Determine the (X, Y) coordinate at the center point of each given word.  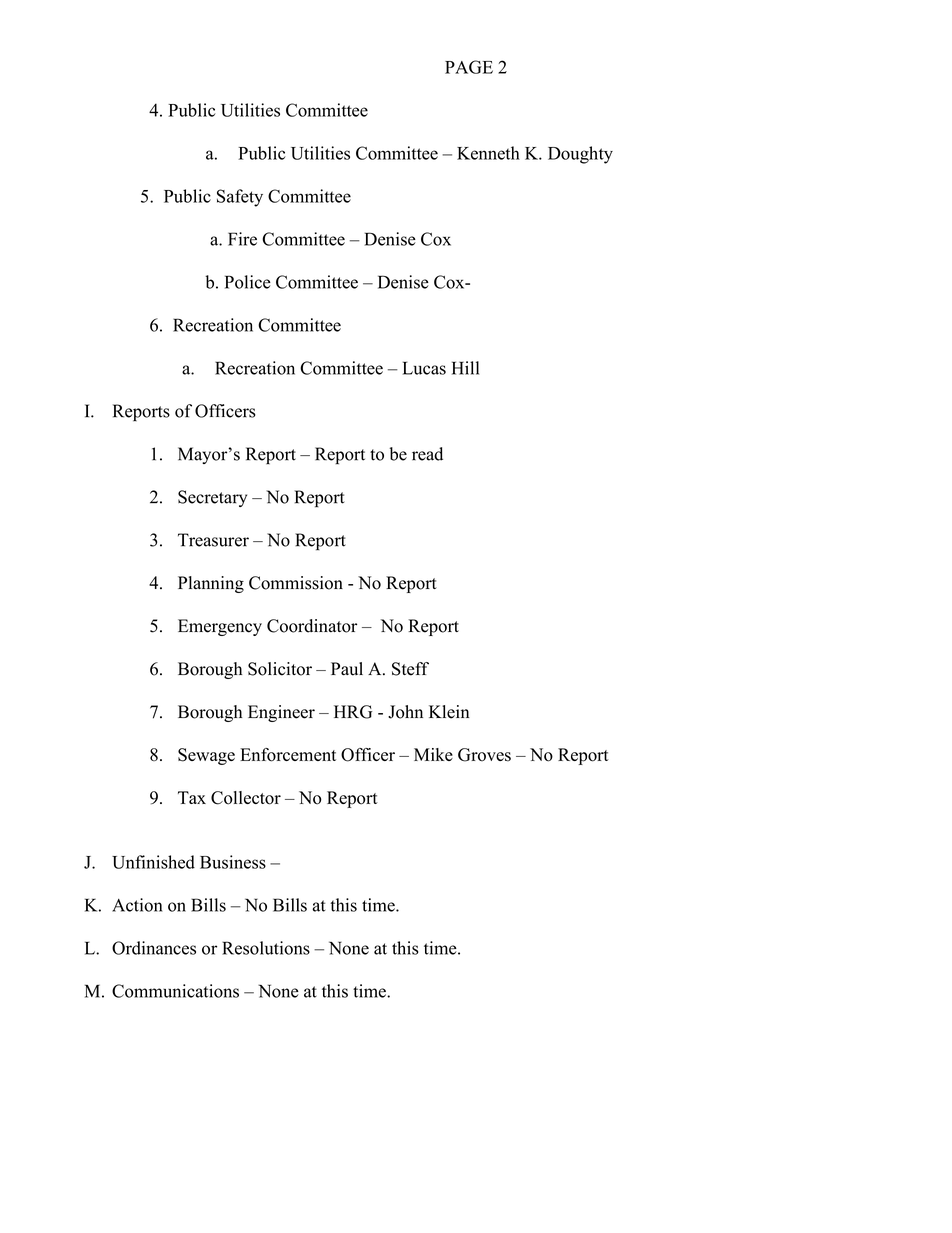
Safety (240, 198)
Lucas (424, 368)
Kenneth (488, 153)
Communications (175, 991)
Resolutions (266, 948)
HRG (353, 712)
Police (248, 282)
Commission (296, 583)
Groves (484, 755)
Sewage (206, 756)
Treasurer (213, 540)
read (427, 454)
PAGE (469, 67)
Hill (465, 368)
